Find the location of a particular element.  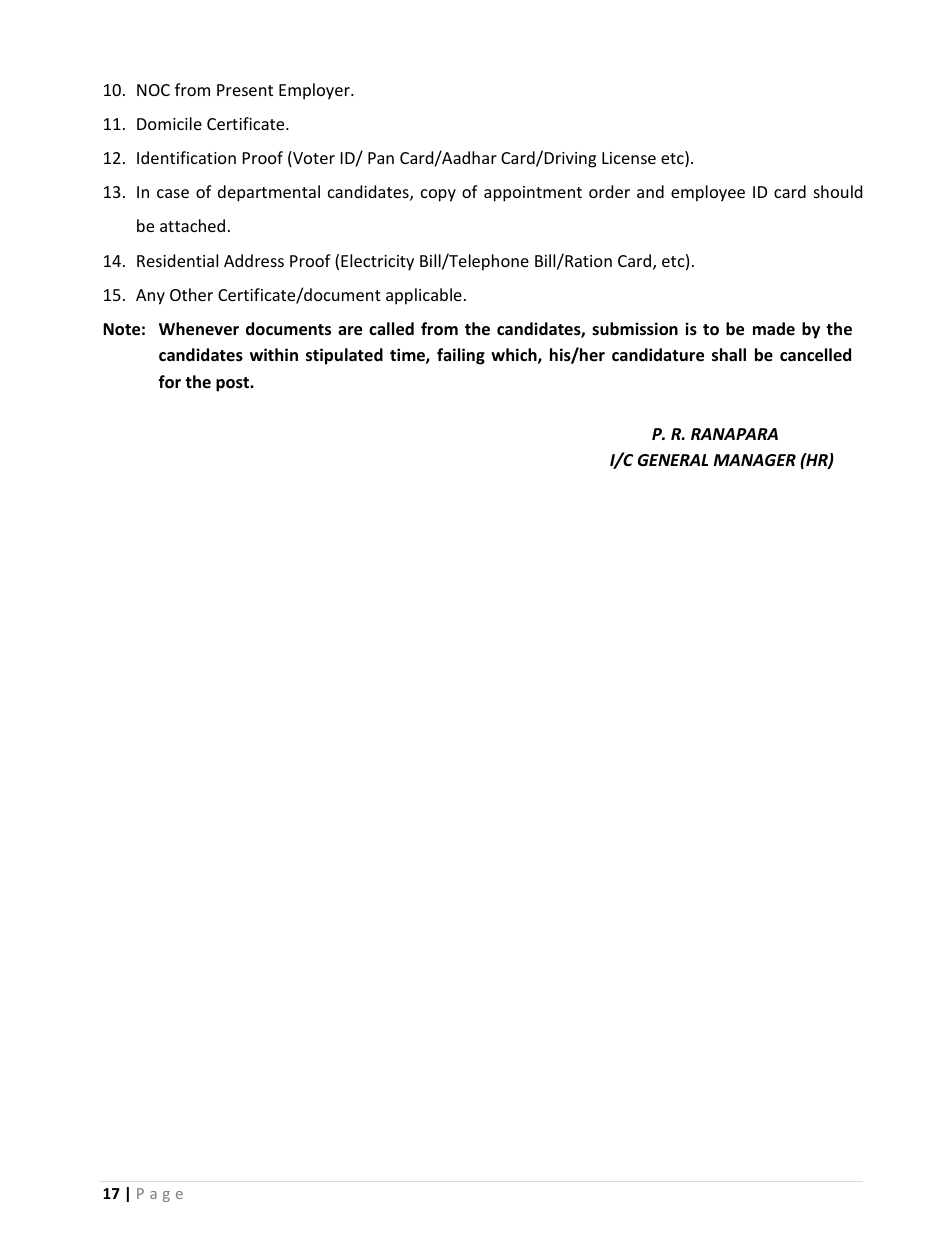

made is located at coordinates (774, 328).
